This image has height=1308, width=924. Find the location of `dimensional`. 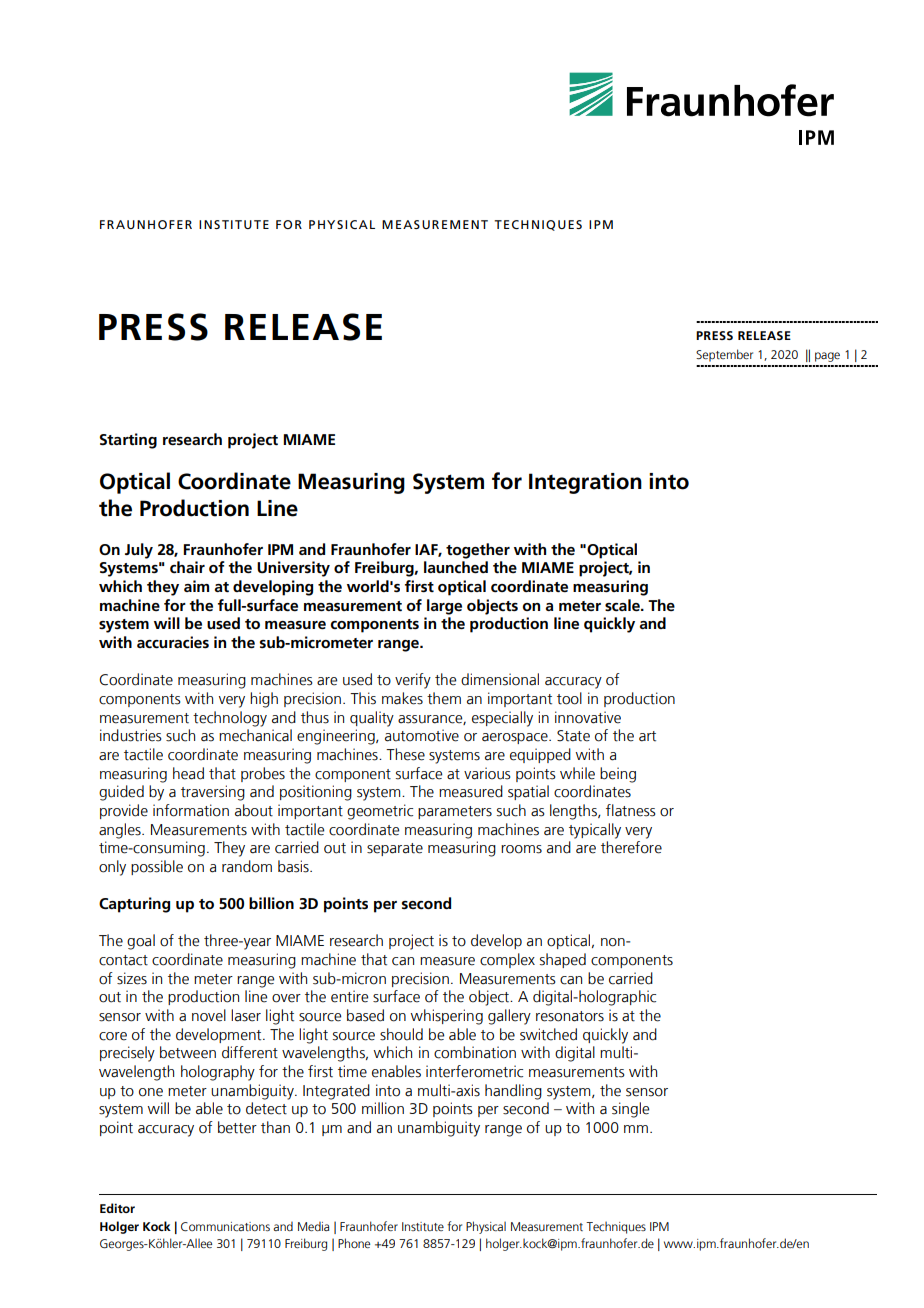

dimensional is located at coordinates (500, 679).
